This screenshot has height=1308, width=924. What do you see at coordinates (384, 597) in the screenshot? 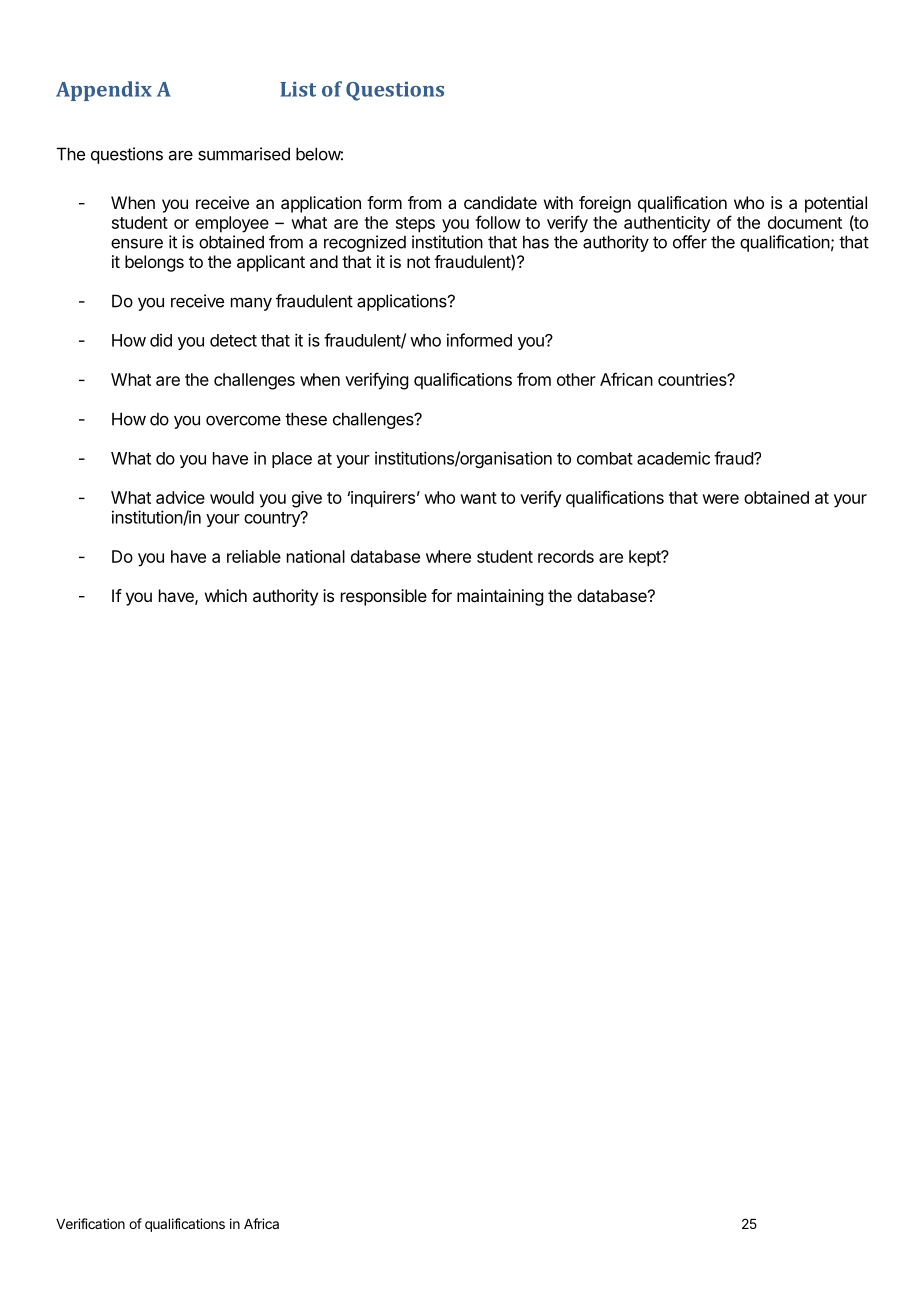
I see `responsible` at bounding box center [384, 597].
